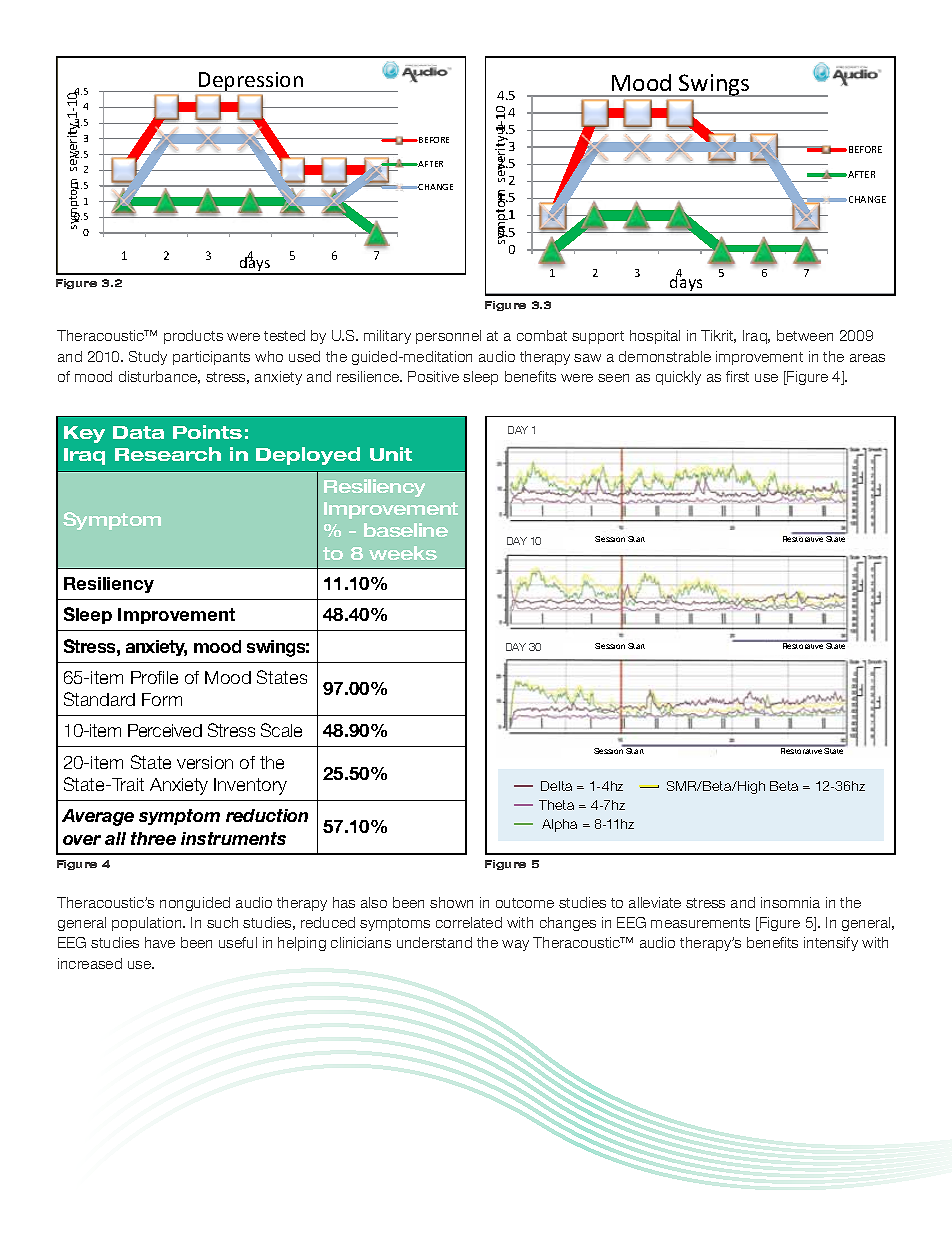 The image size is (952, 1233). Describe the element at coordinates (678, 378) in the page. I see `quickly` at that location.
